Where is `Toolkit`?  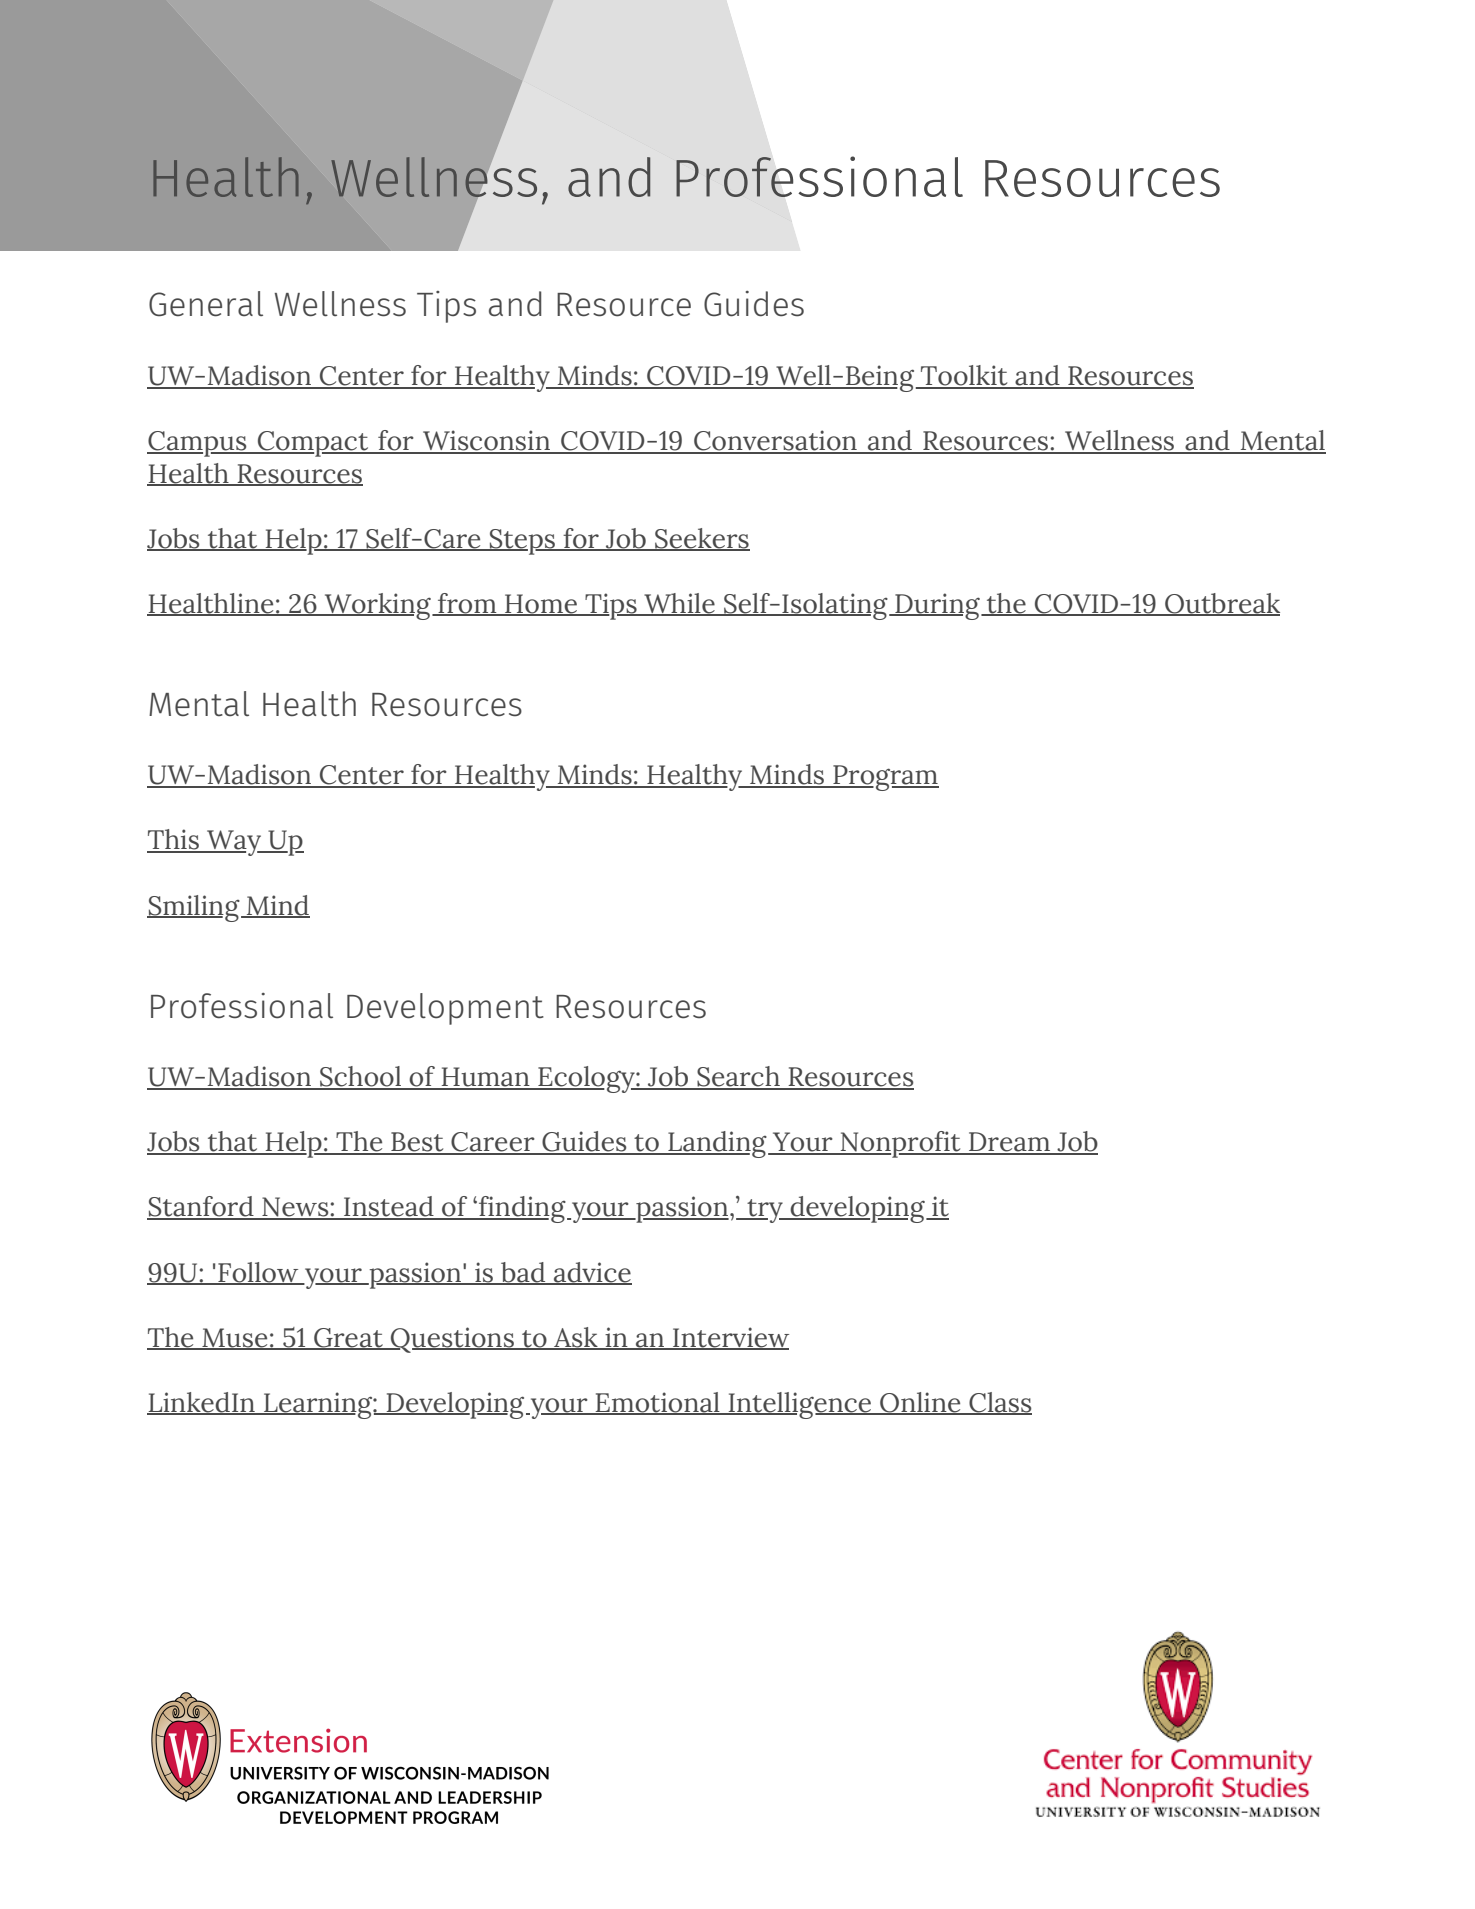
Toolkit is located at coordinates (964, 376).
